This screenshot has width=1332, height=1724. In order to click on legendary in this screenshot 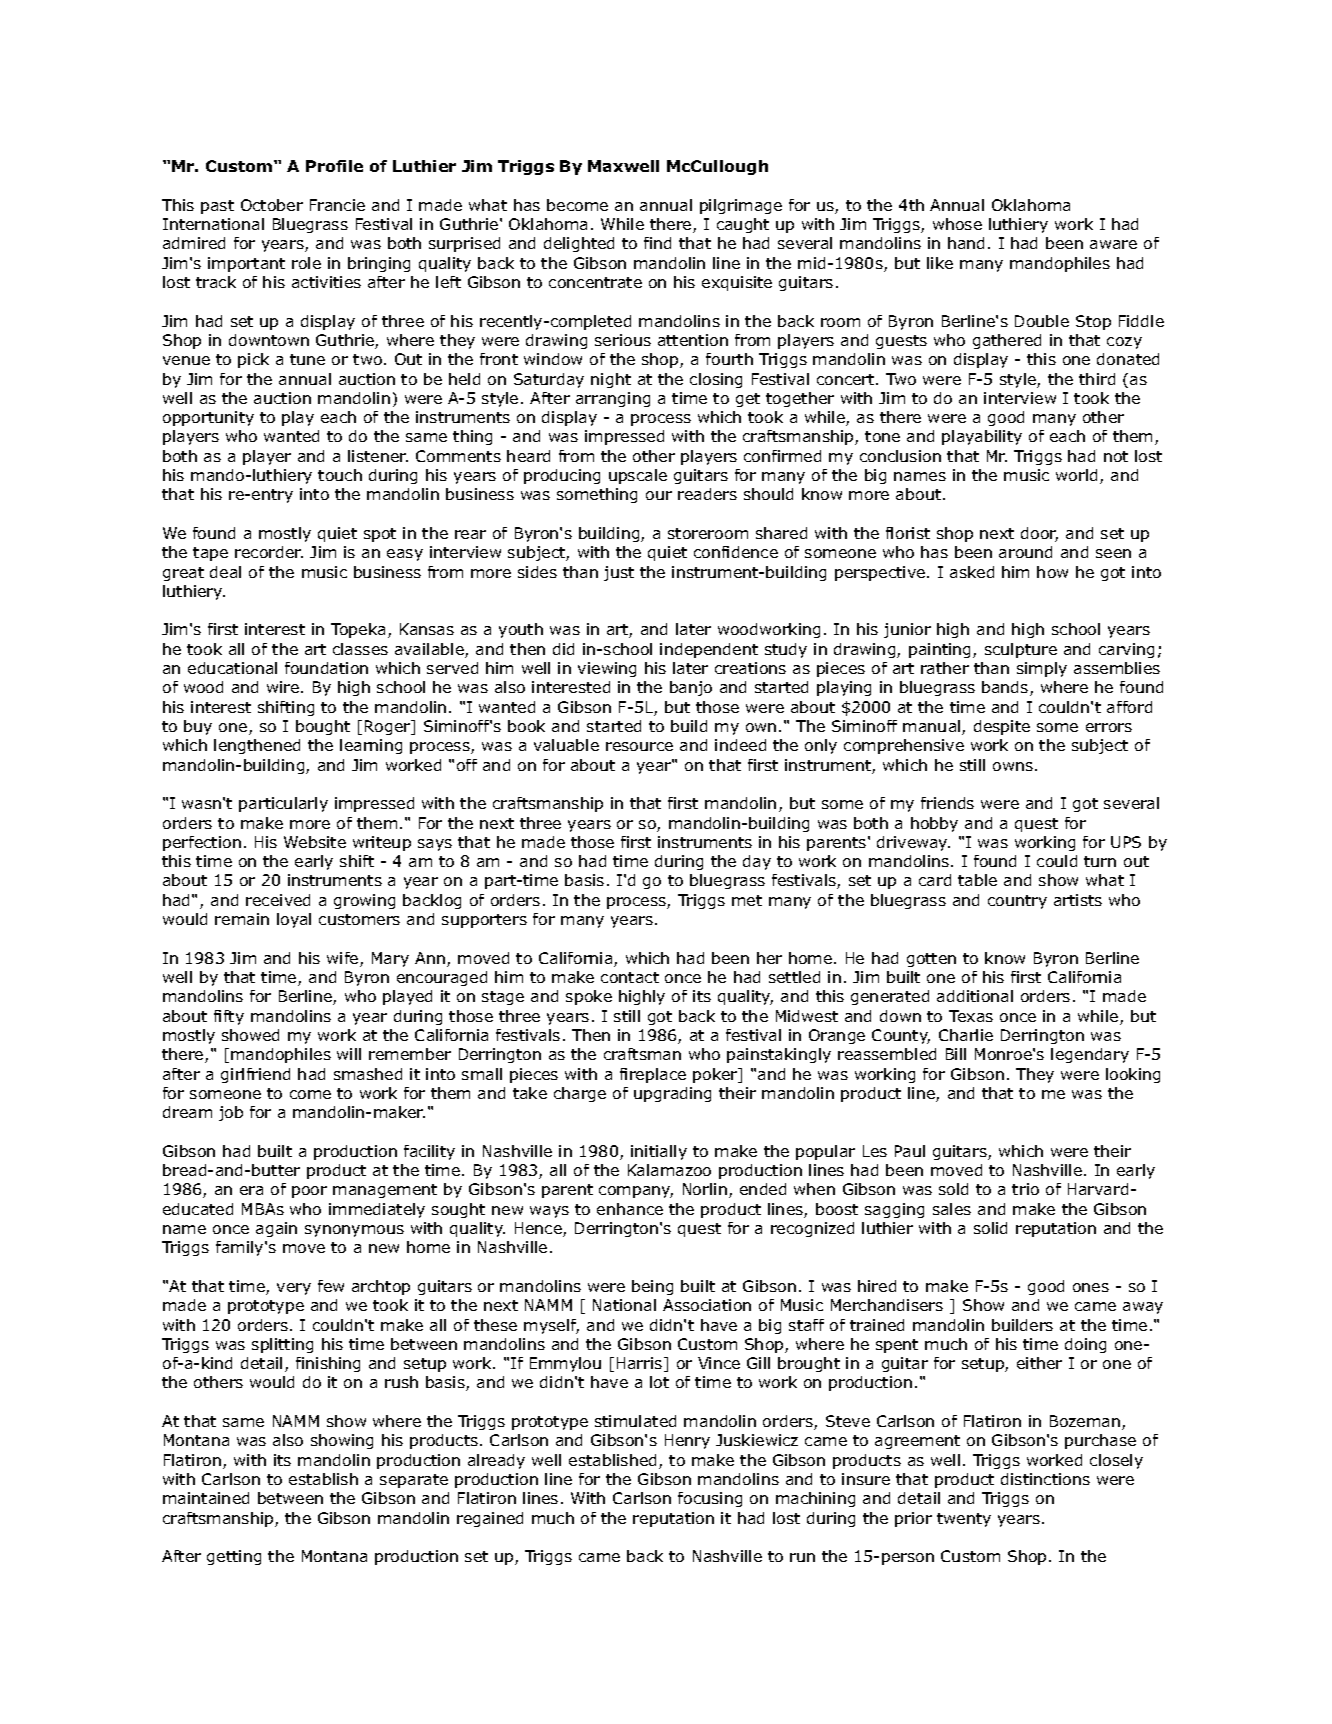, I will do `click(1090, 1055)`.
